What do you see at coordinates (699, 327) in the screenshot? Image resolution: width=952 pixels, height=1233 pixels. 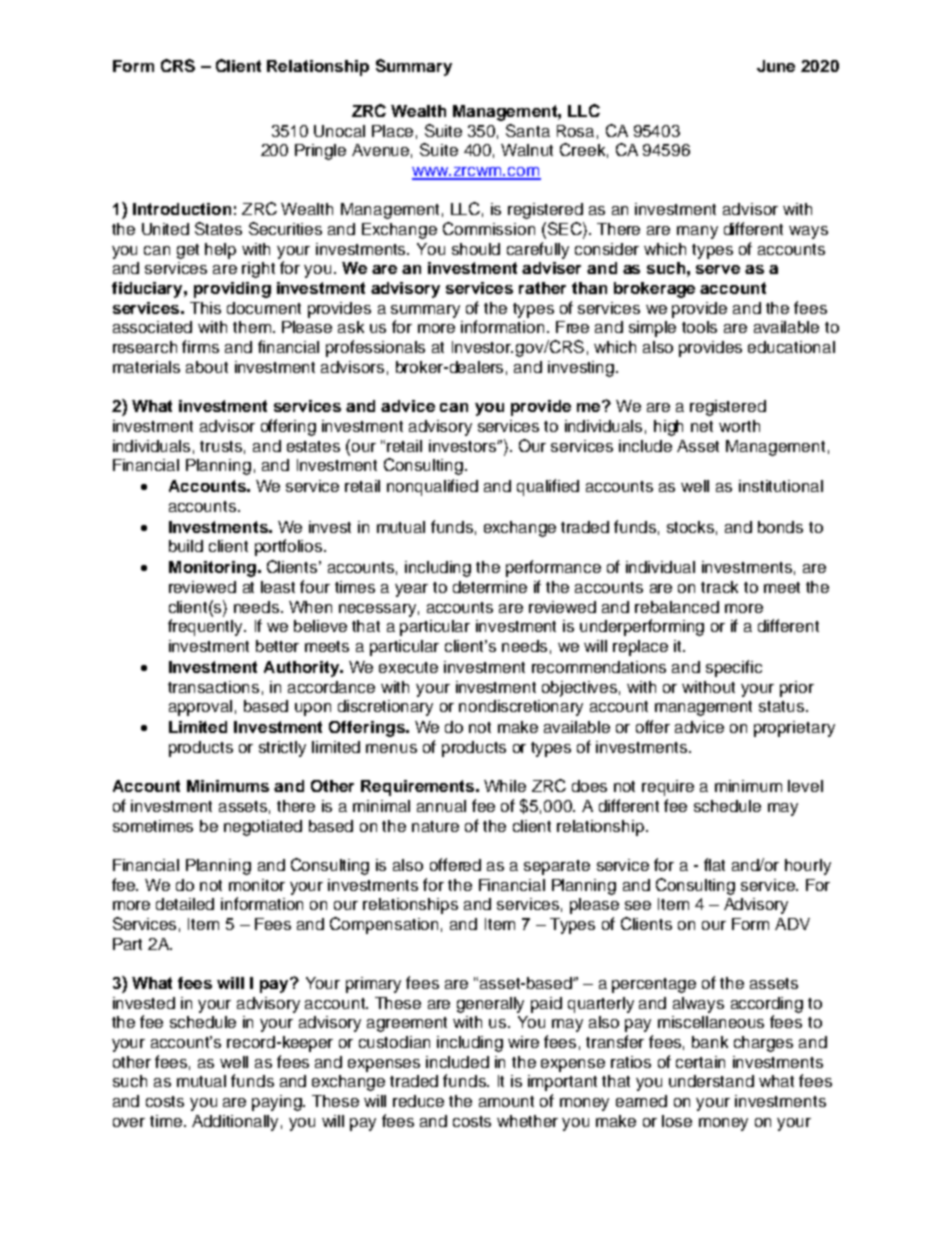 I see `tools` at bounding box center [699, 327].
